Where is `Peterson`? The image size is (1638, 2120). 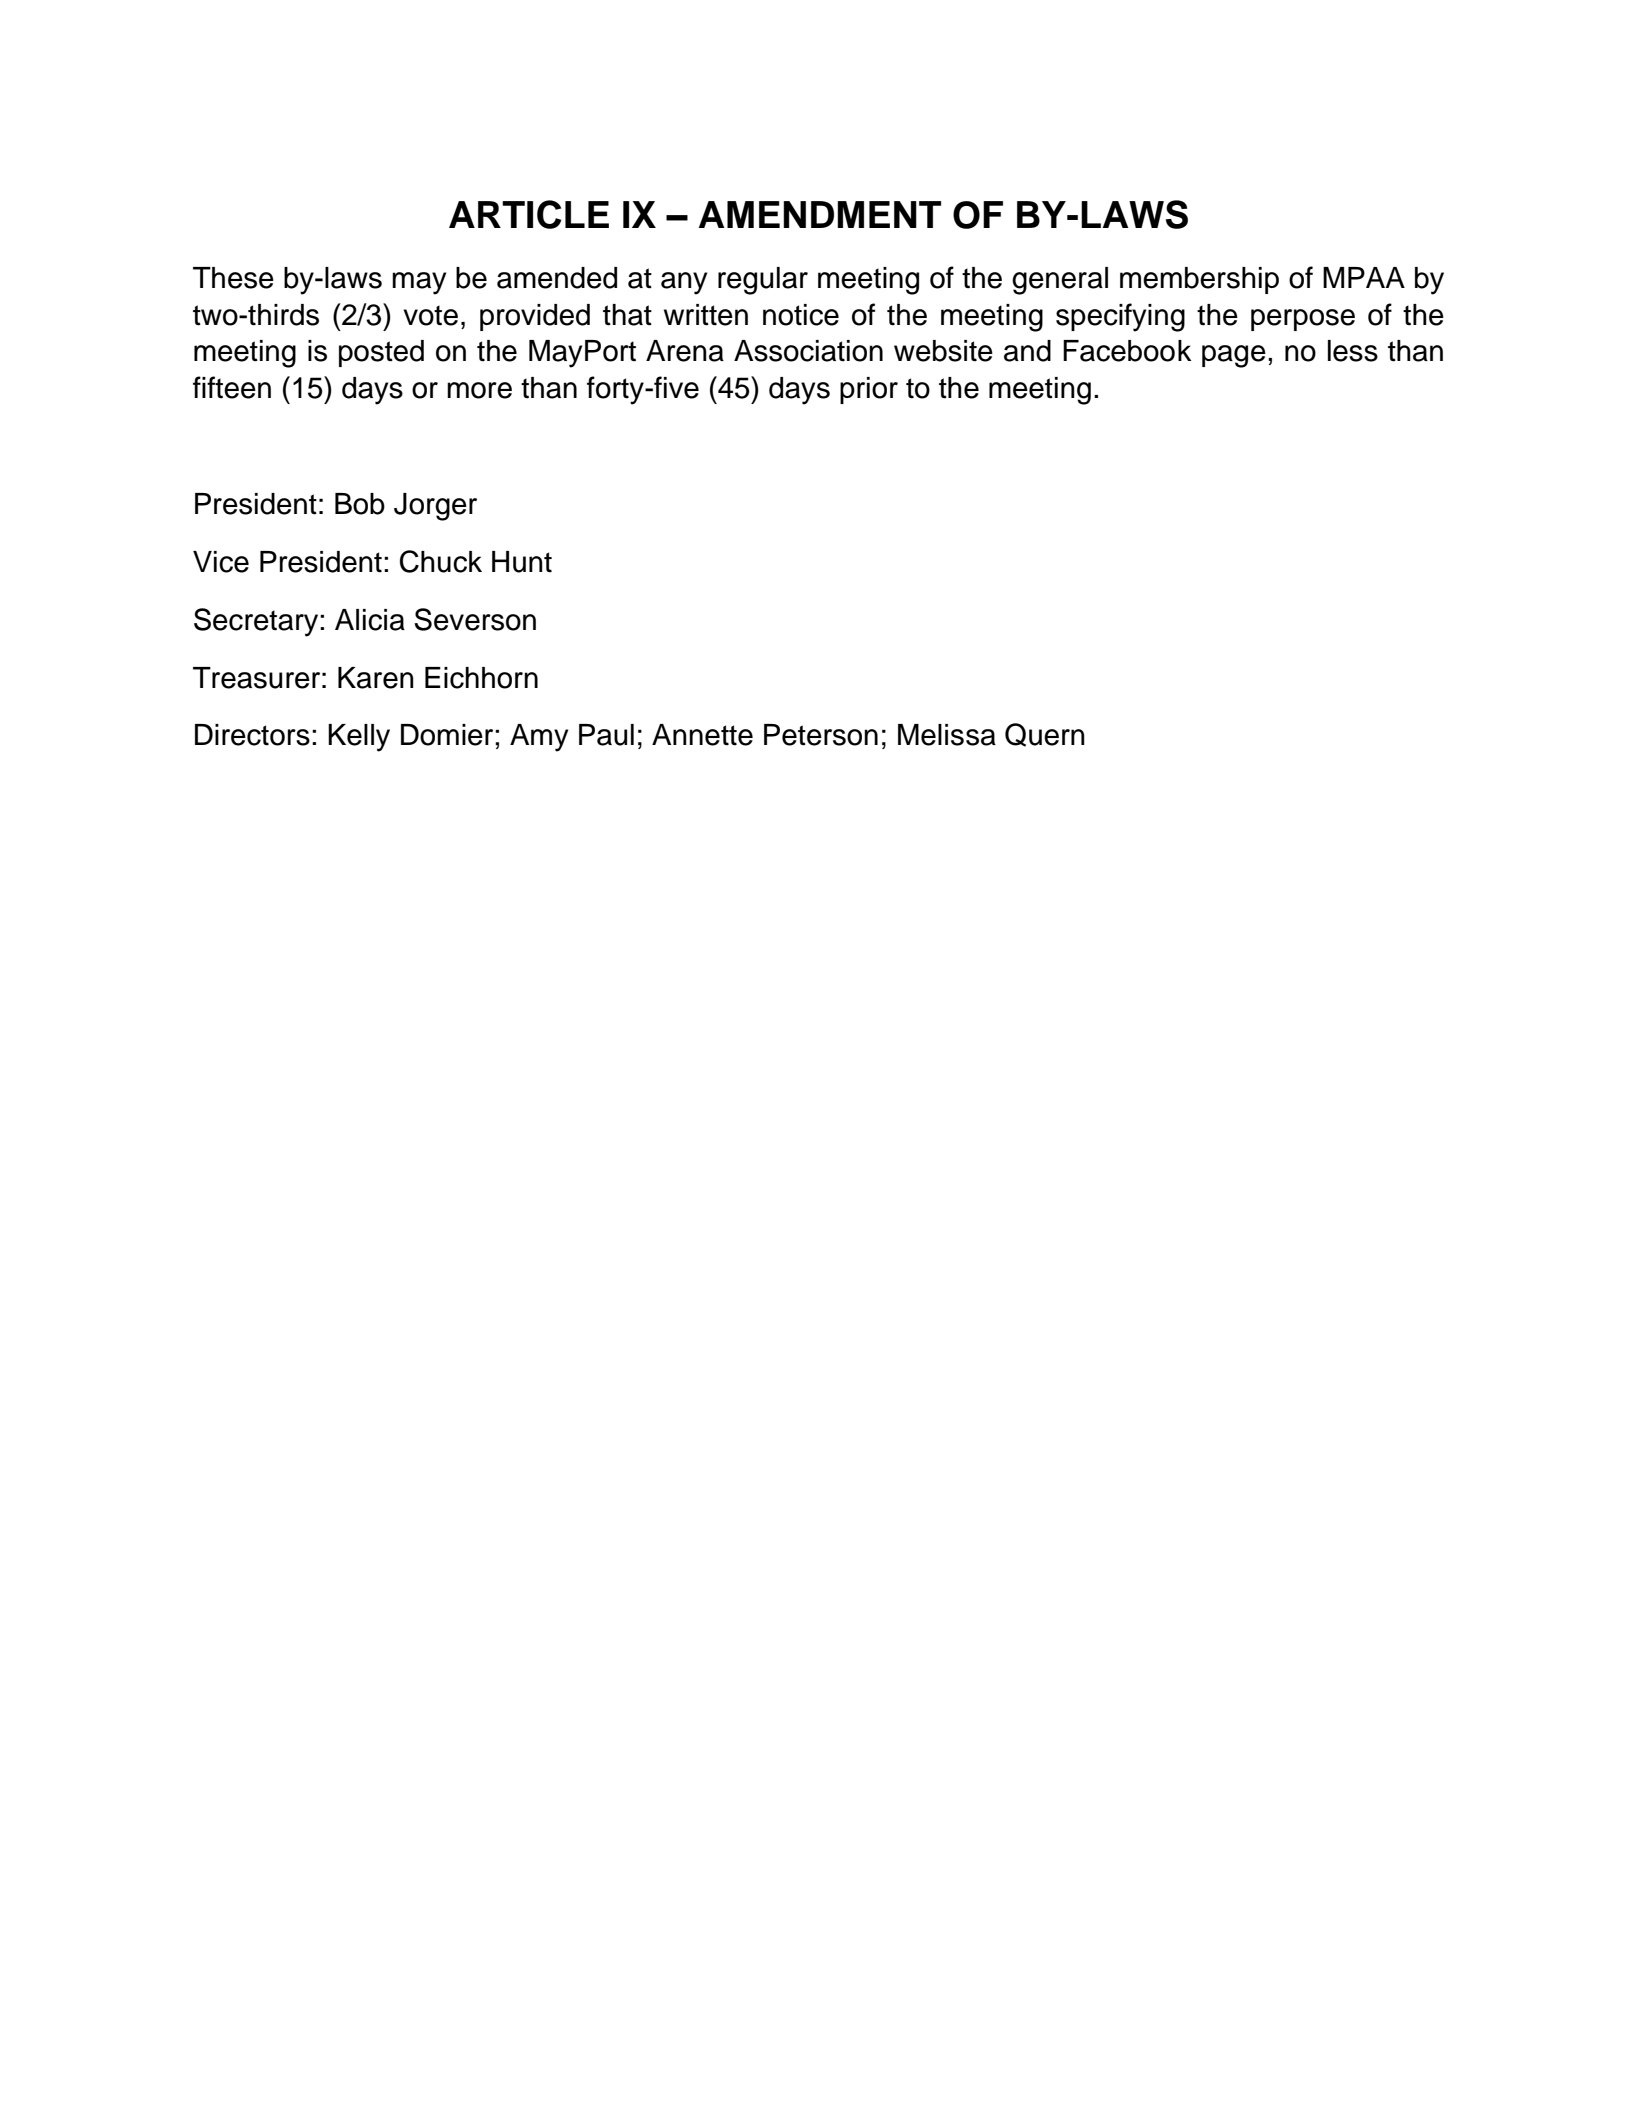 Peterson is located at coordinates (821, 735).
